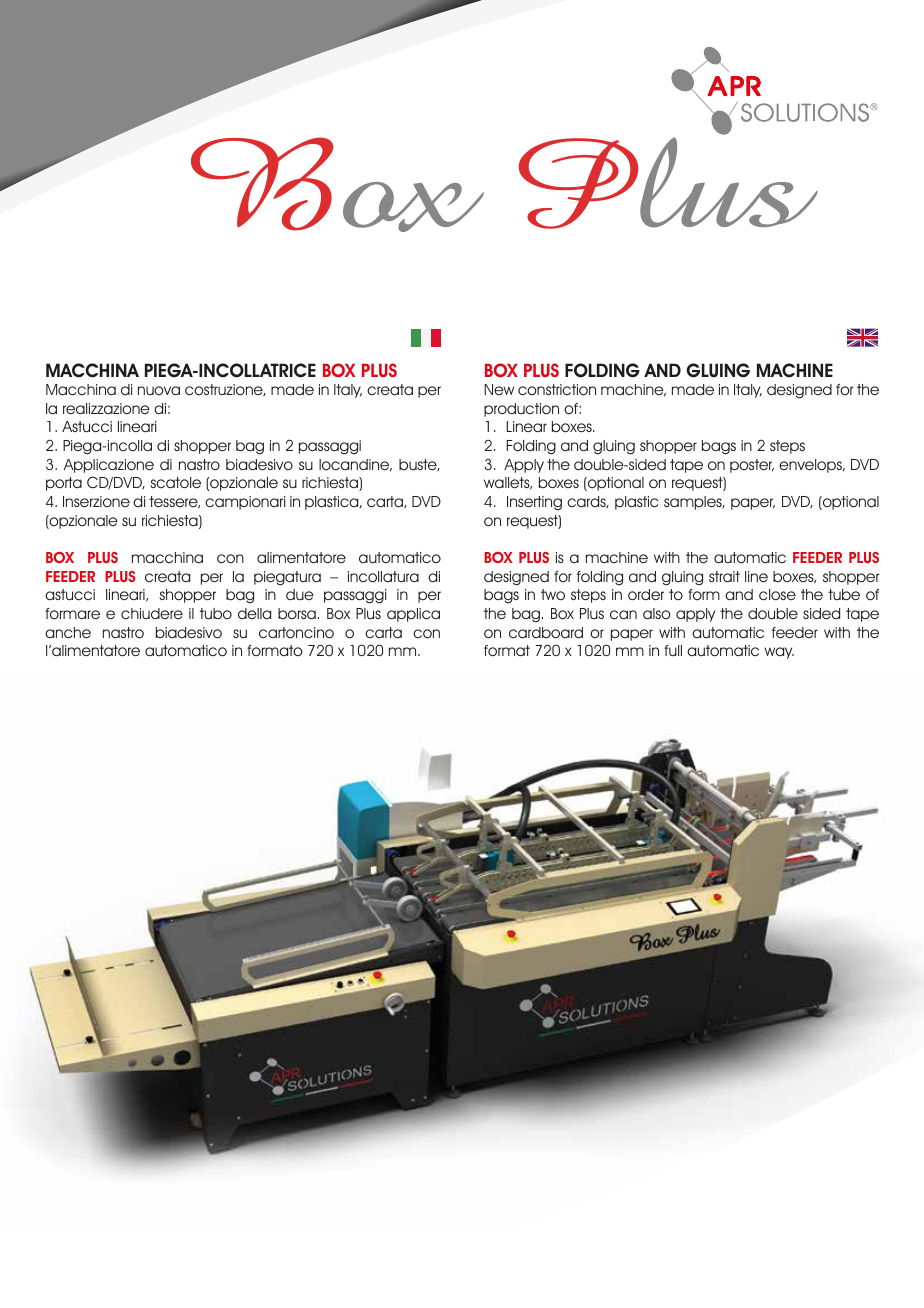  What do you see at coordinates (657, 613) in the image?
I see `also` at bounding box center [657, 613].
